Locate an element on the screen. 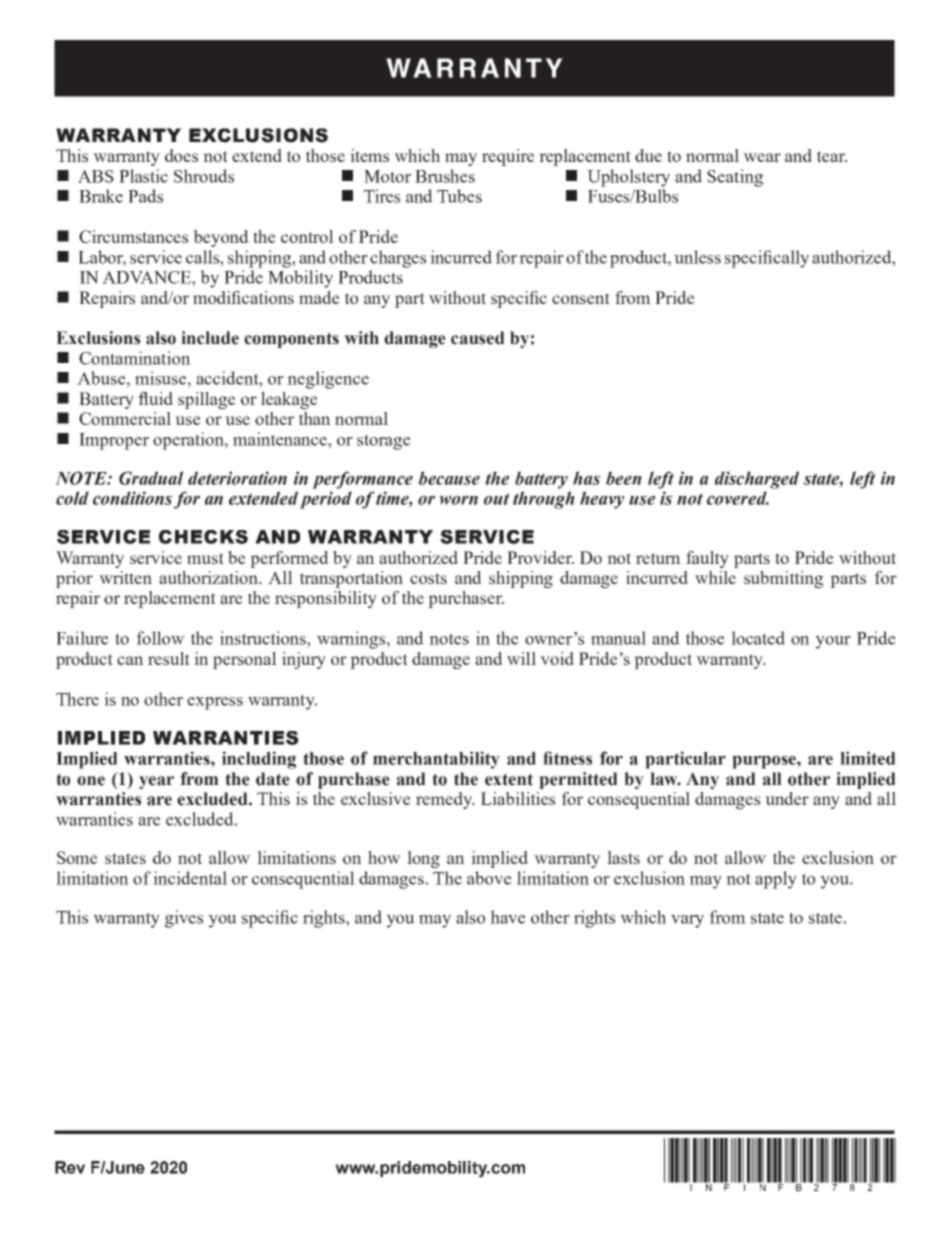 Image resolution: width=952 pixels, height=1233 pixels. caused is located at coordinates (477, 338).
